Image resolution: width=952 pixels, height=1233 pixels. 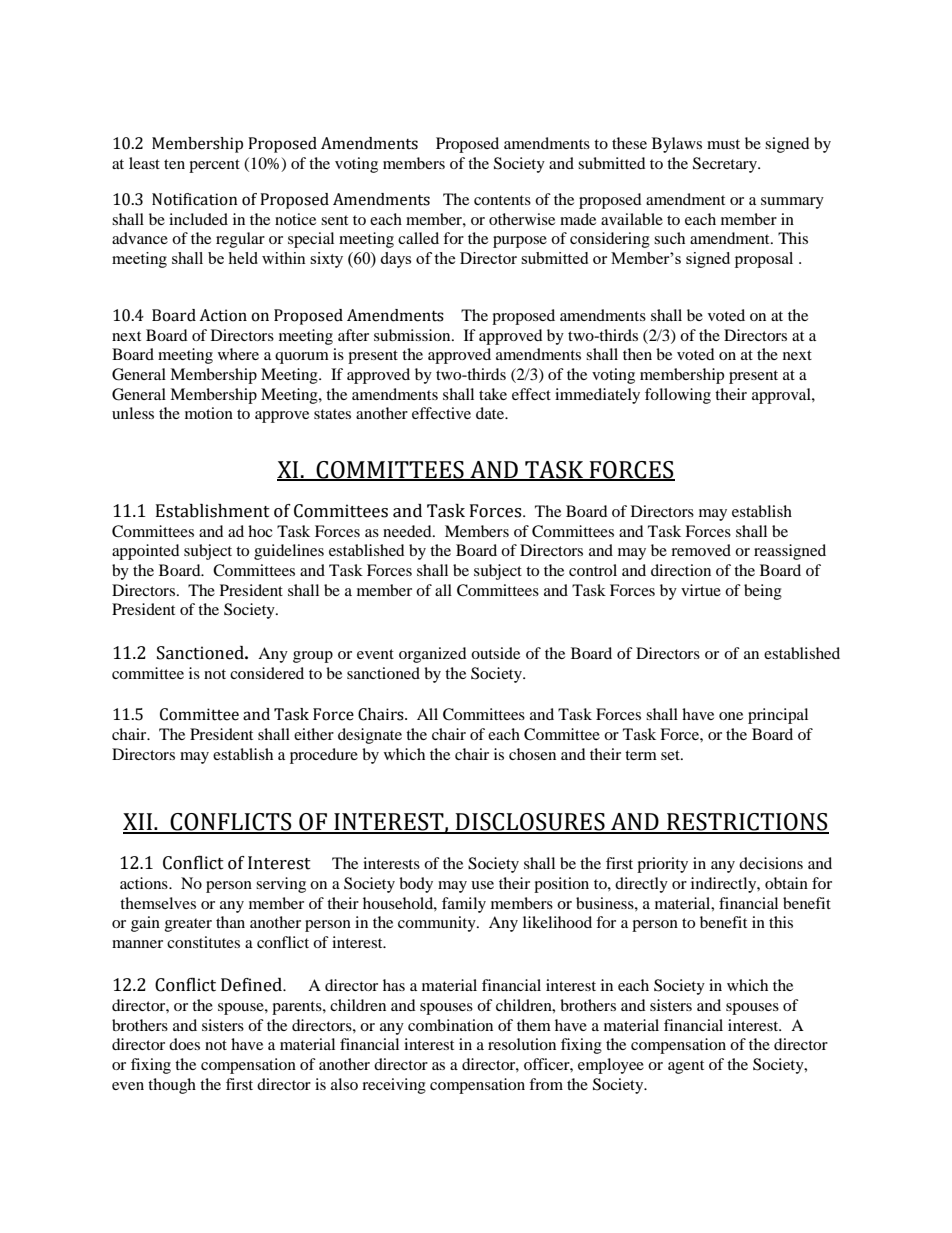 I want to click on considered, so click(x=267, y=673).
